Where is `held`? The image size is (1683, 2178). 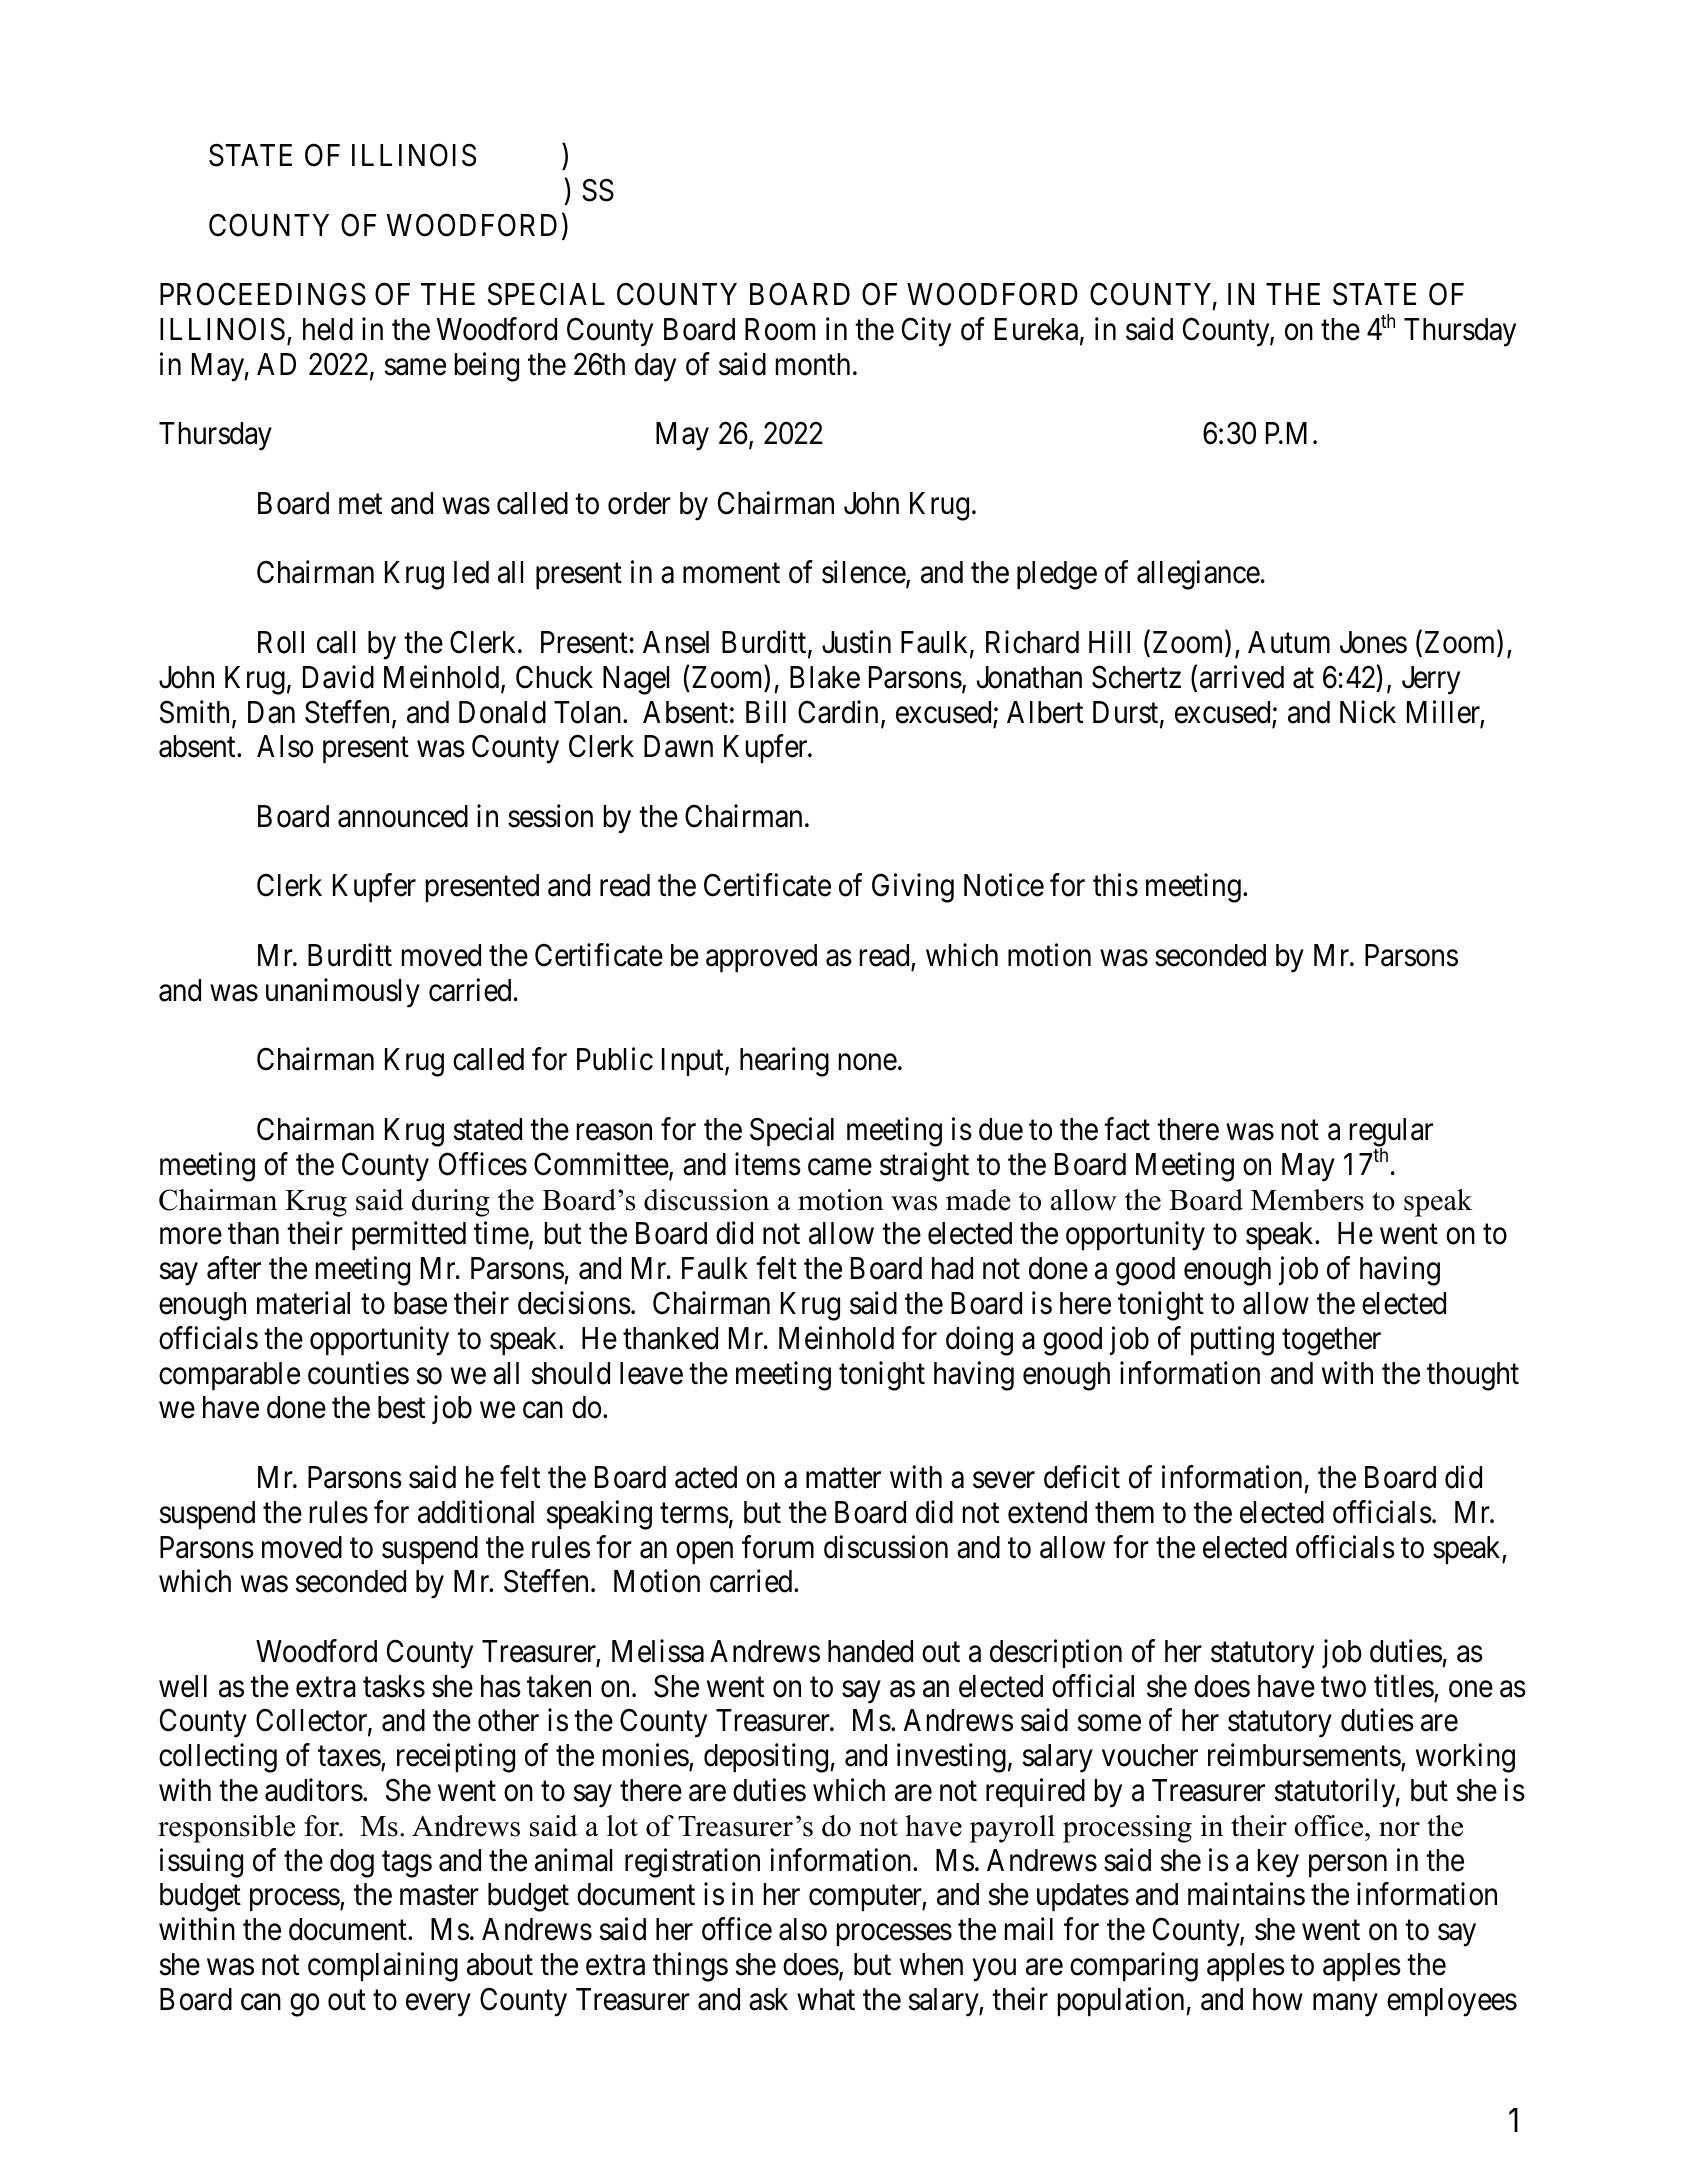 held is located at coordinates (328, 329).
